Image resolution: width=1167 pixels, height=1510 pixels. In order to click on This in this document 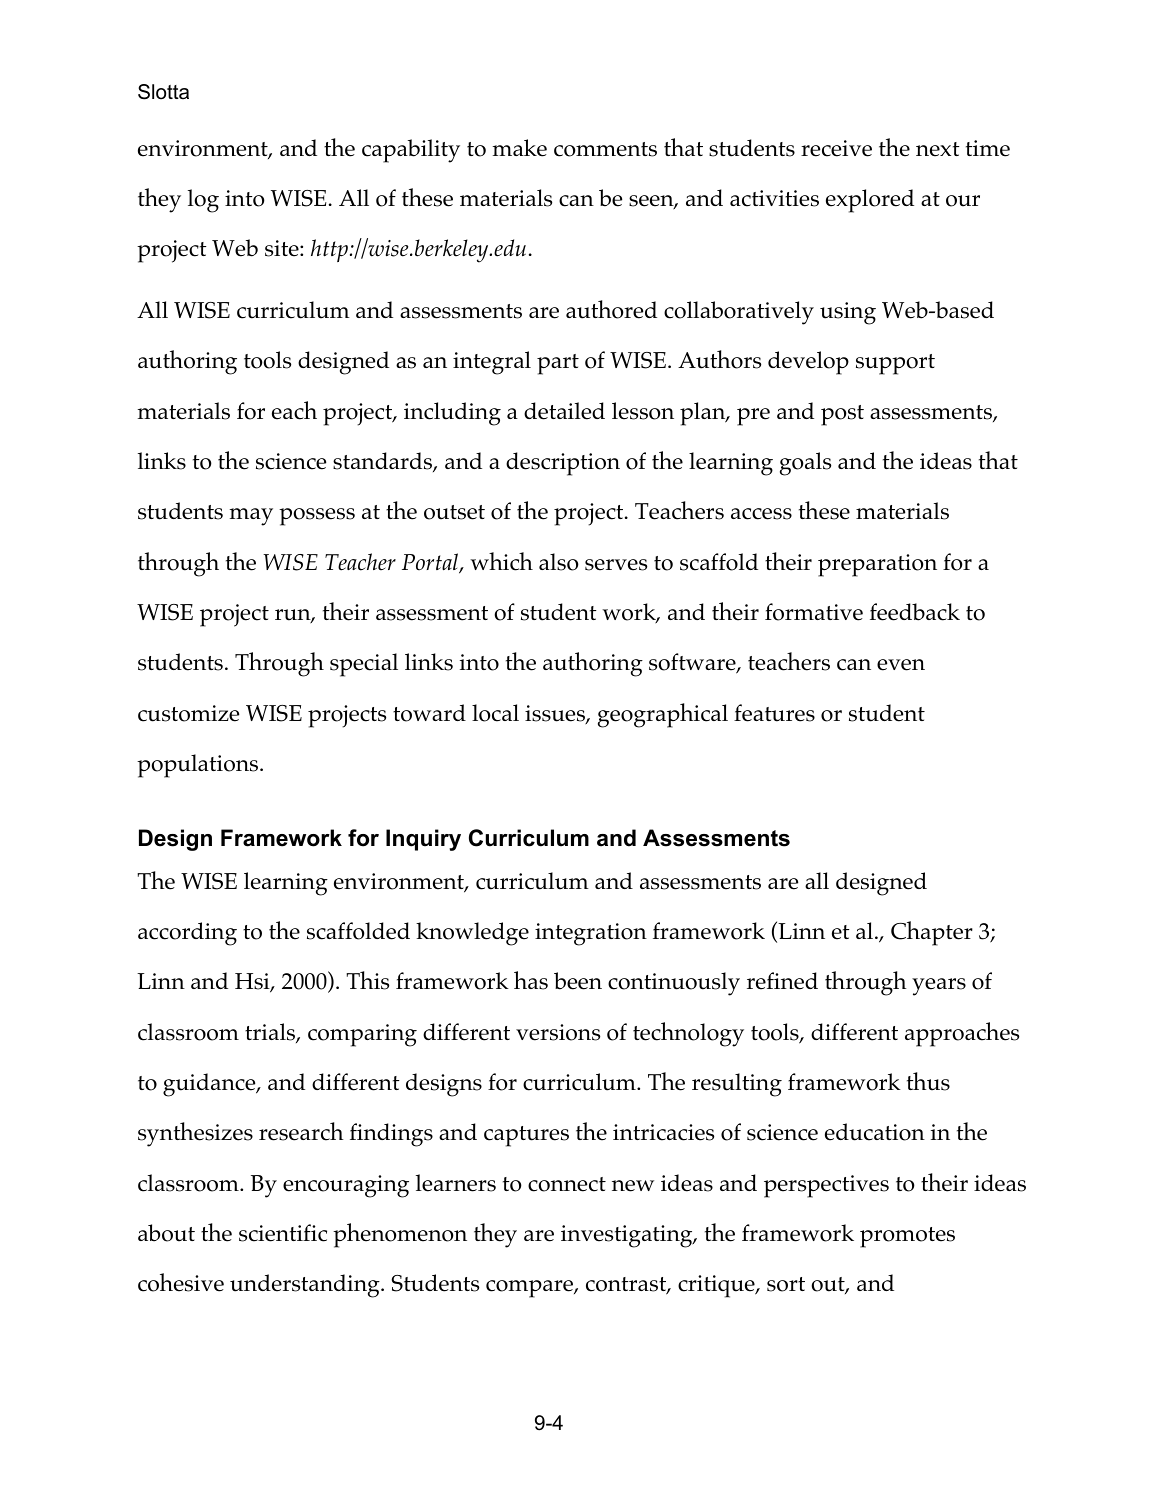, I will do `click(367, 980)`.
